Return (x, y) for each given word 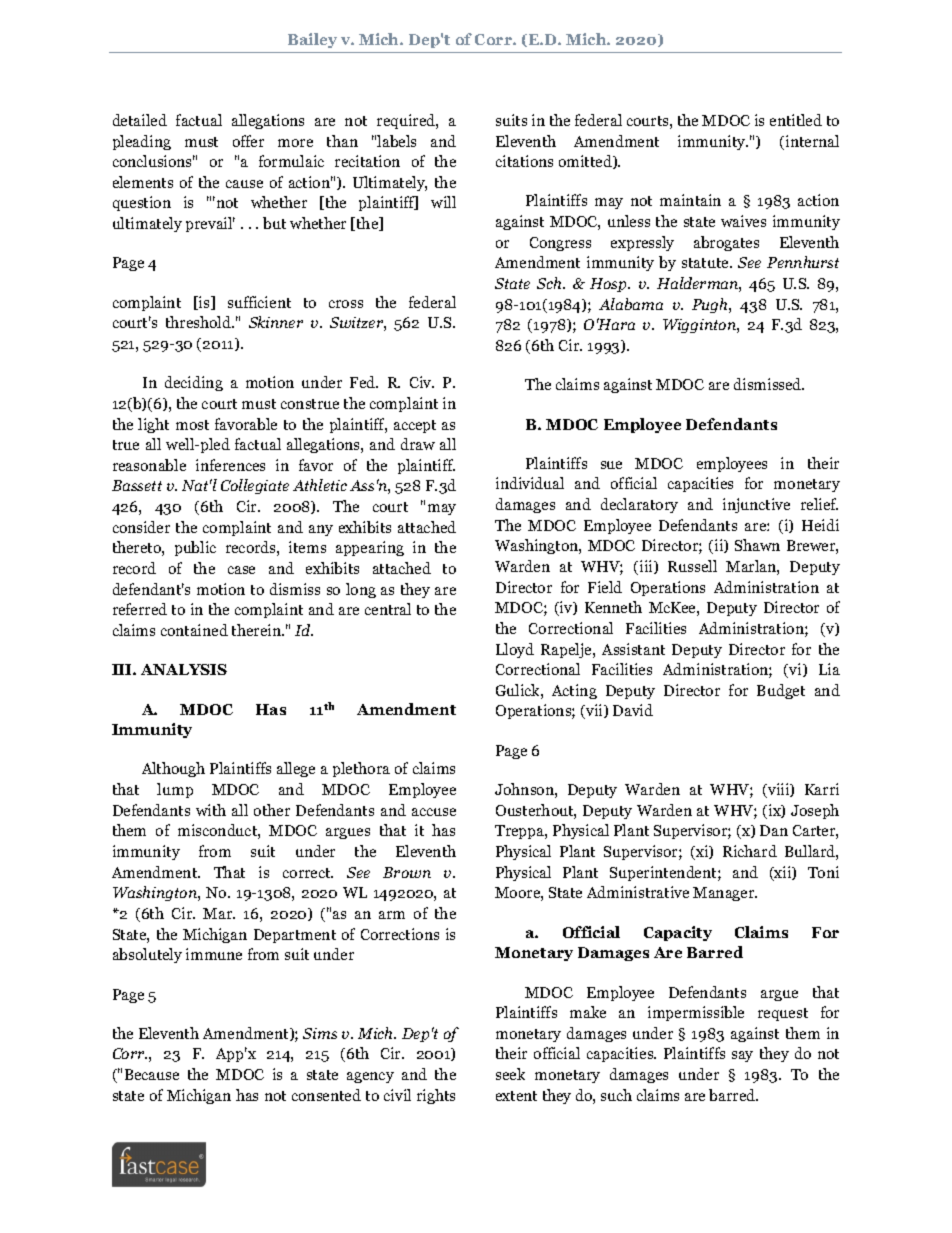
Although (173, 769)
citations (524, 161)
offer (248, 141)
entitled (796, 120)
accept (415, 426)
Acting (574, 691)
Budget (781, 691)
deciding (194, 383)
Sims (320, 1033)
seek (510, 1074)
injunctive (756, 505)
